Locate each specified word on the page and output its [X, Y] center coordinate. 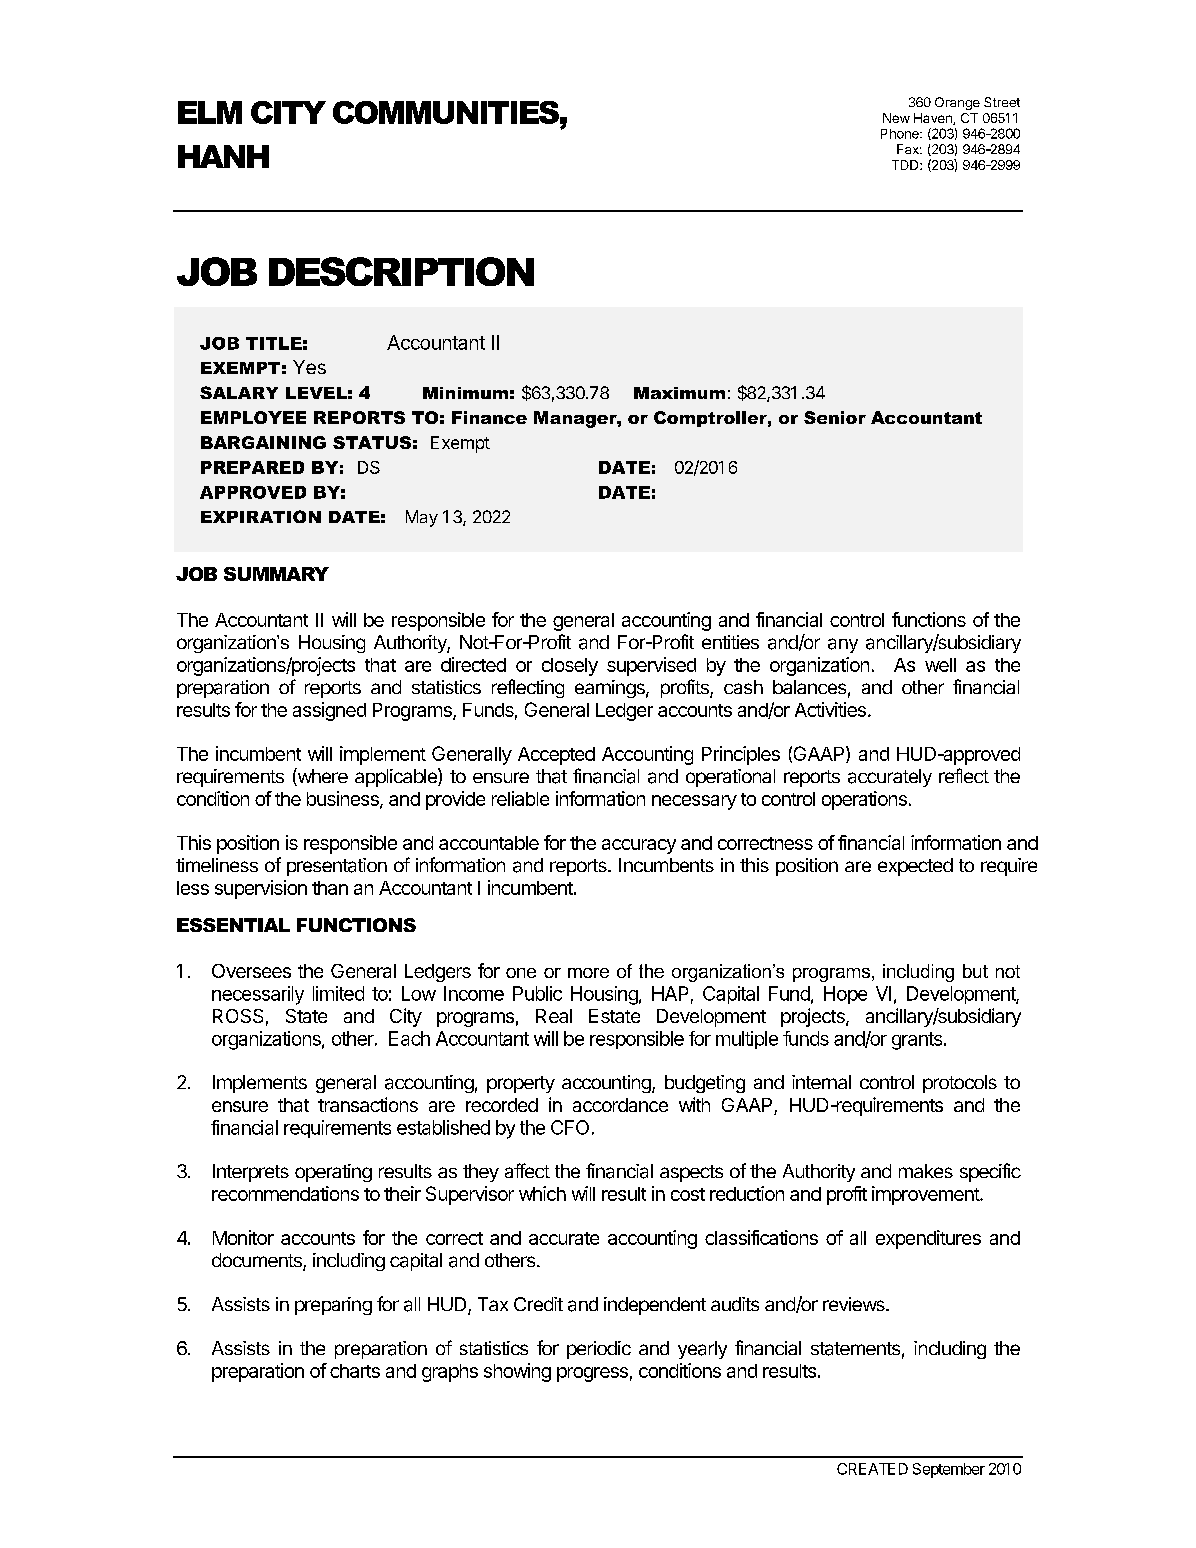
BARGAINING [263, 442]
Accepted [556, 756]
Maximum [679, 393]
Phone [901, 134]
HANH [223, 156]
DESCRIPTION [401, 271]
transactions [368, 1104]
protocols [960, 1084]
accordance [620, 1105]
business [344, 800]
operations [864, 800]
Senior [835, 417]
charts [355, 1371]
